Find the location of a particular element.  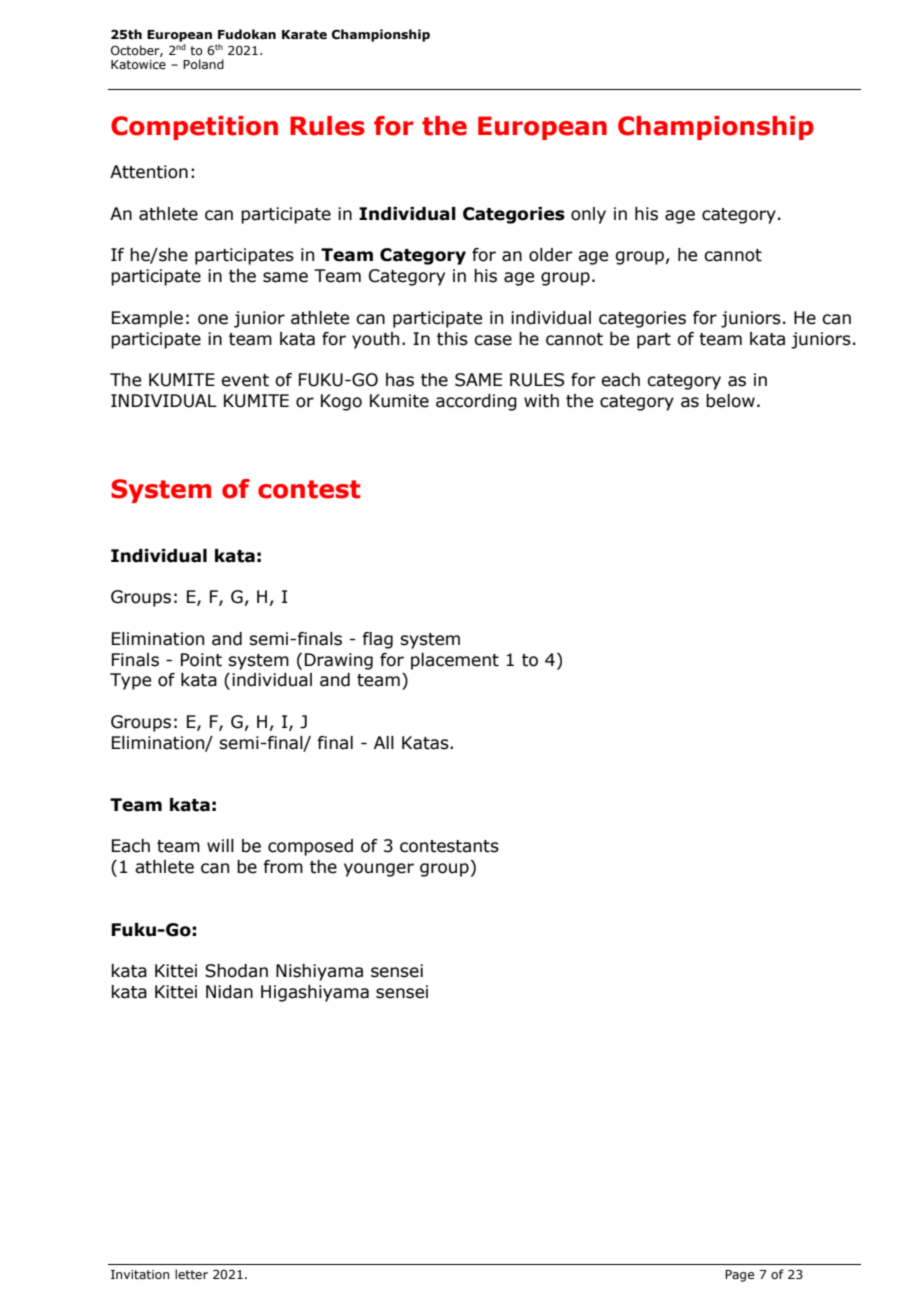

Invitation is located at coordinates (140, 1274).
